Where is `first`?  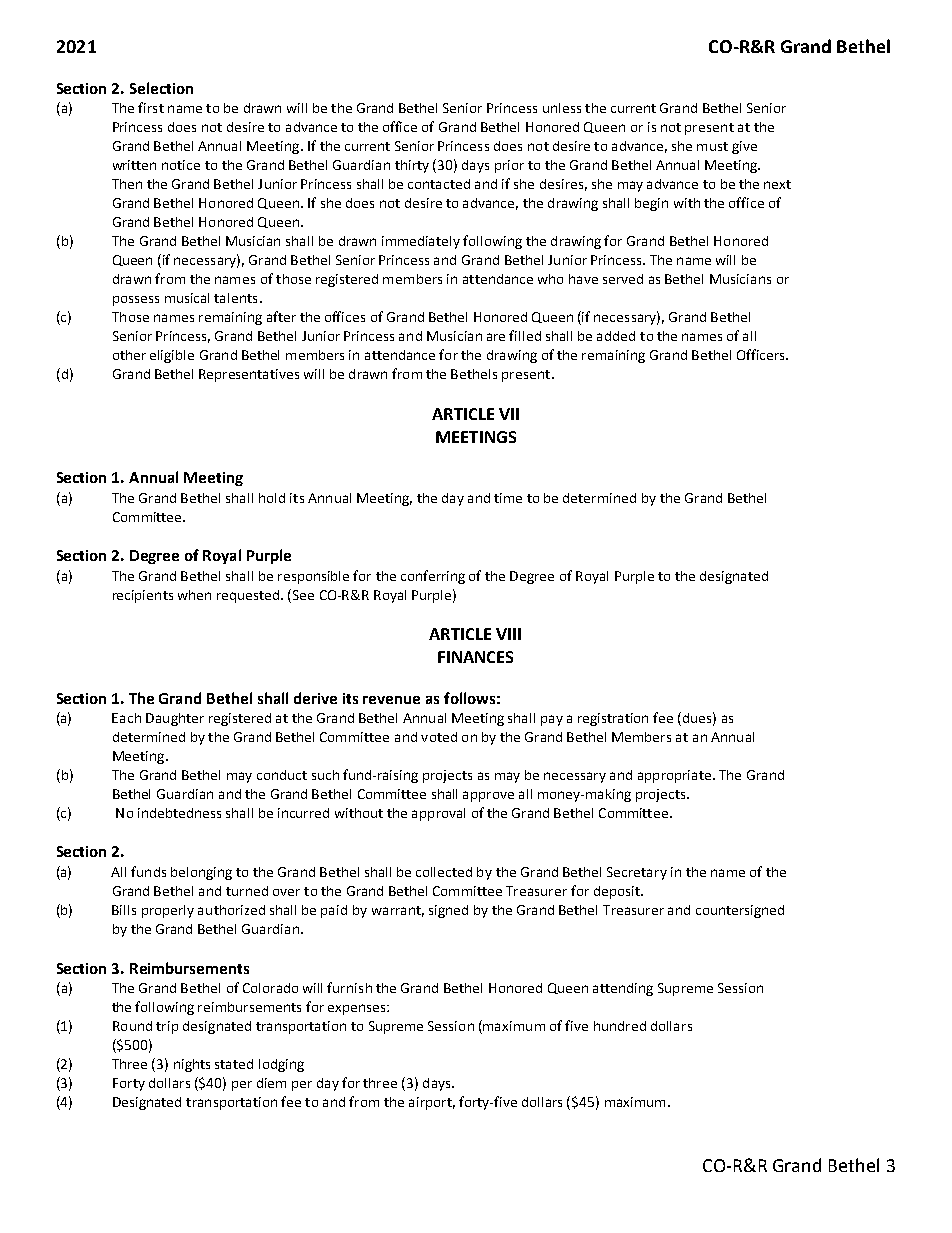
first is located at coordinates (151, 107).
